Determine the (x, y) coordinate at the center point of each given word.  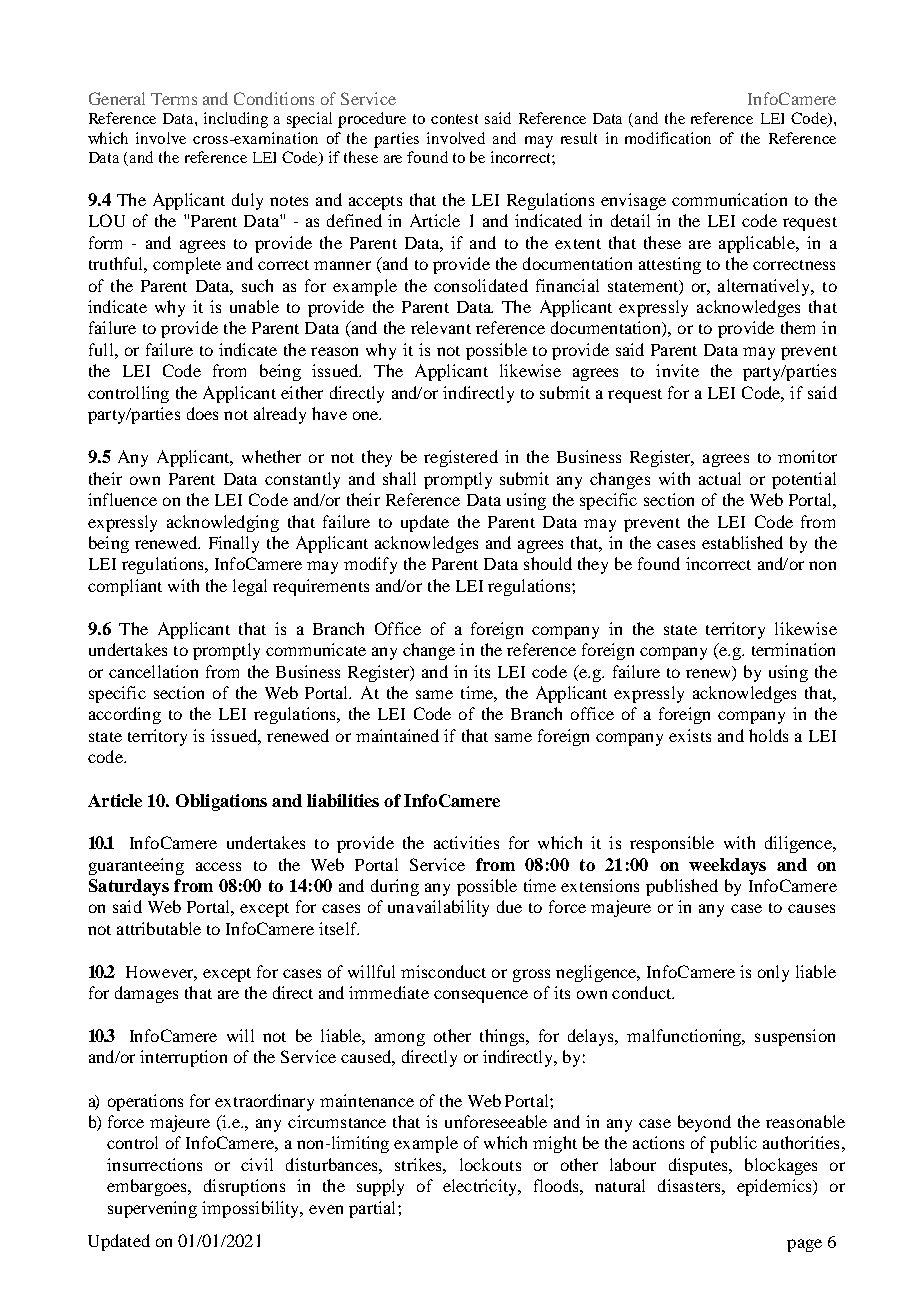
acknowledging (223, 523)
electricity (481, 1187)
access (218, 866)
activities (466, 842)
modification (668, 138)
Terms (174, 99)
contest (454, 119)
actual (720, 478)
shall (399, 478)
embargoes (148, 1187)
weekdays (727, 866)
